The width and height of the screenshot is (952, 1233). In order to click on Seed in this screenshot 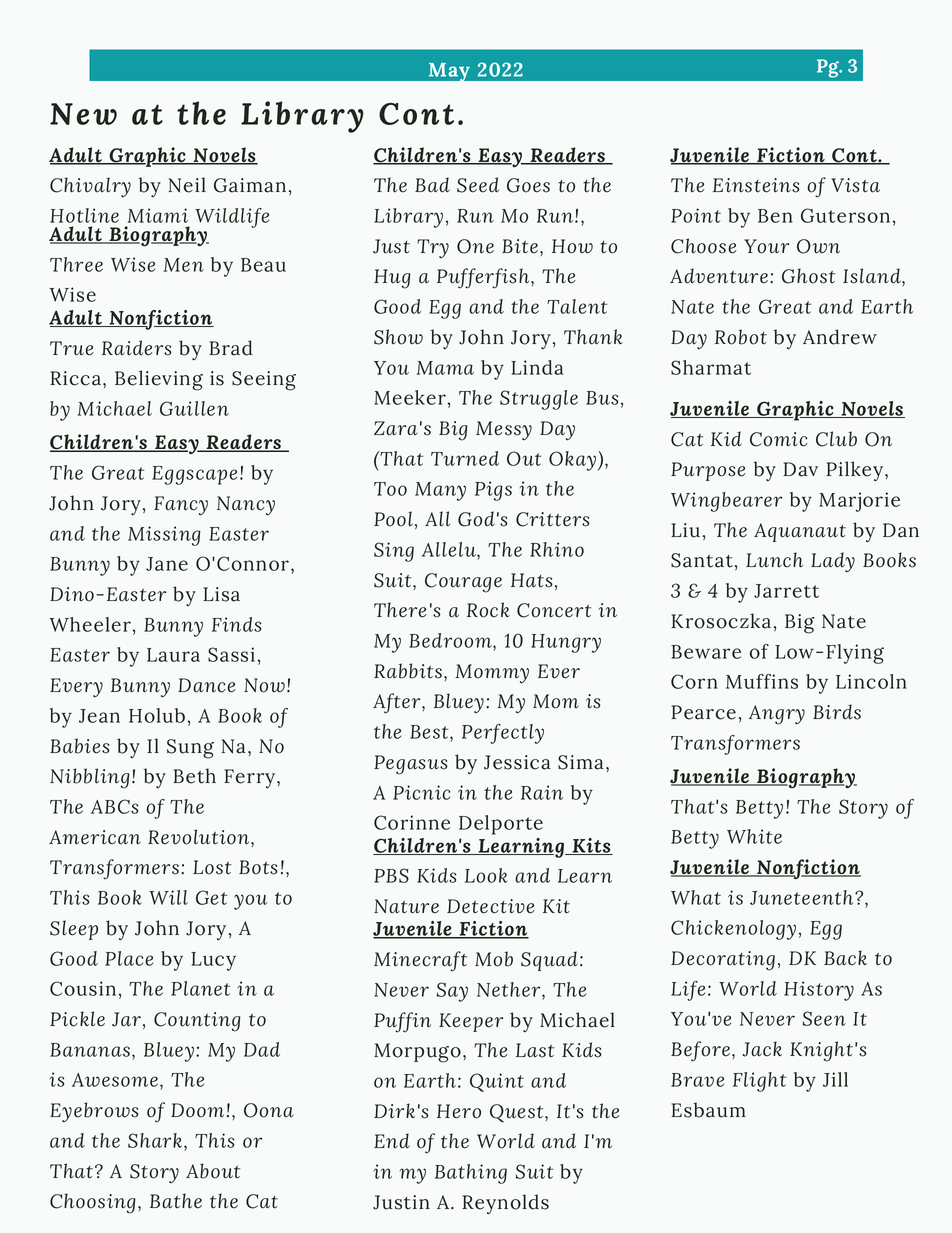, I will do `click(478, 185)`.
